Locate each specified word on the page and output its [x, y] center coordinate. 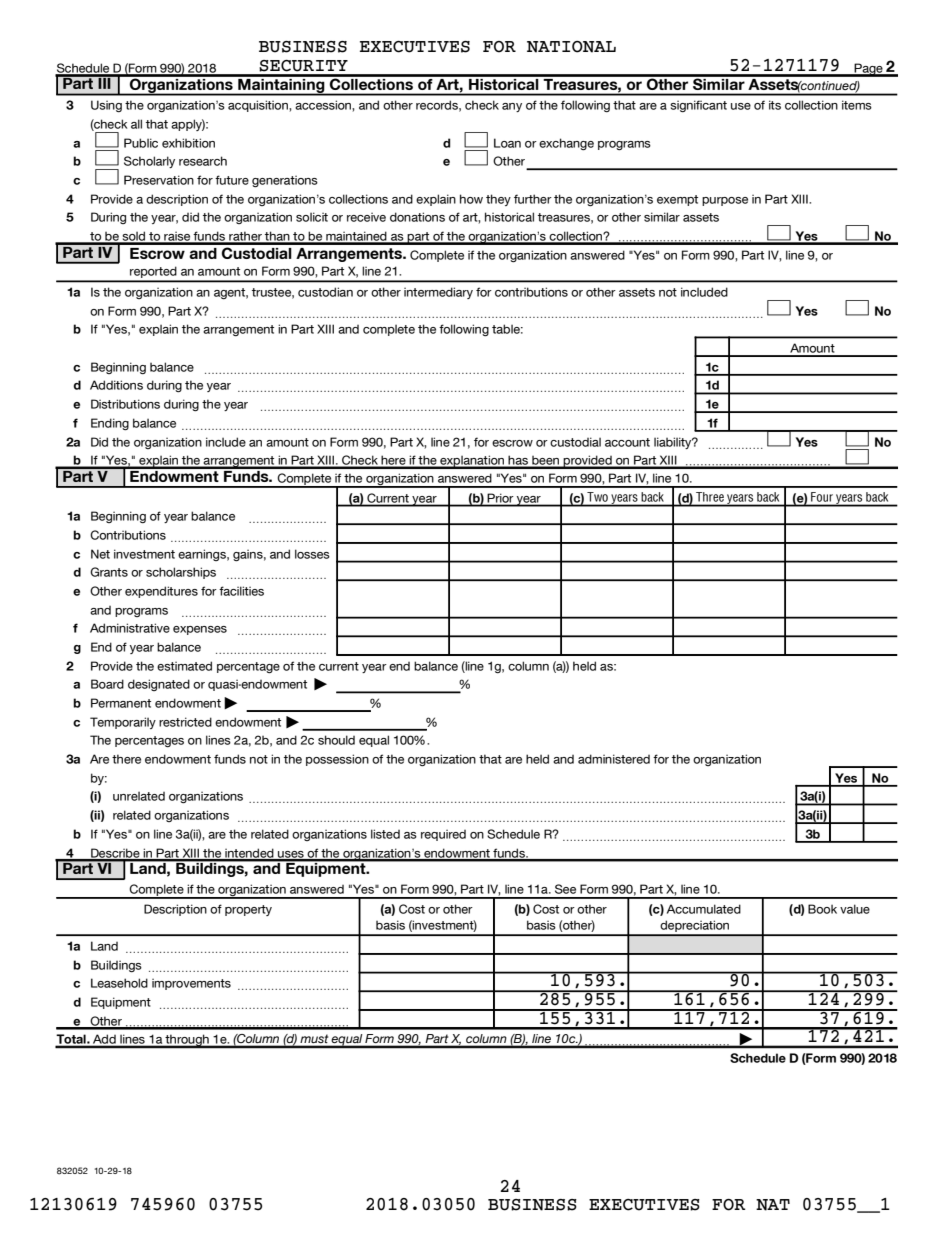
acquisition [259, 106]
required [443, 835]
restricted [185, 722]
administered [614, 759]
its [775, 105]
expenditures [161, 592]
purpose [725, 201]
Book [822, 909]
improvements [191, 984]
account [627, 442]
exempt [677, 200]
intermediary [438, 293]
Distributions [125, 404]
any [512, 107]
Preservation [159, 180]
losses [312, 554]
